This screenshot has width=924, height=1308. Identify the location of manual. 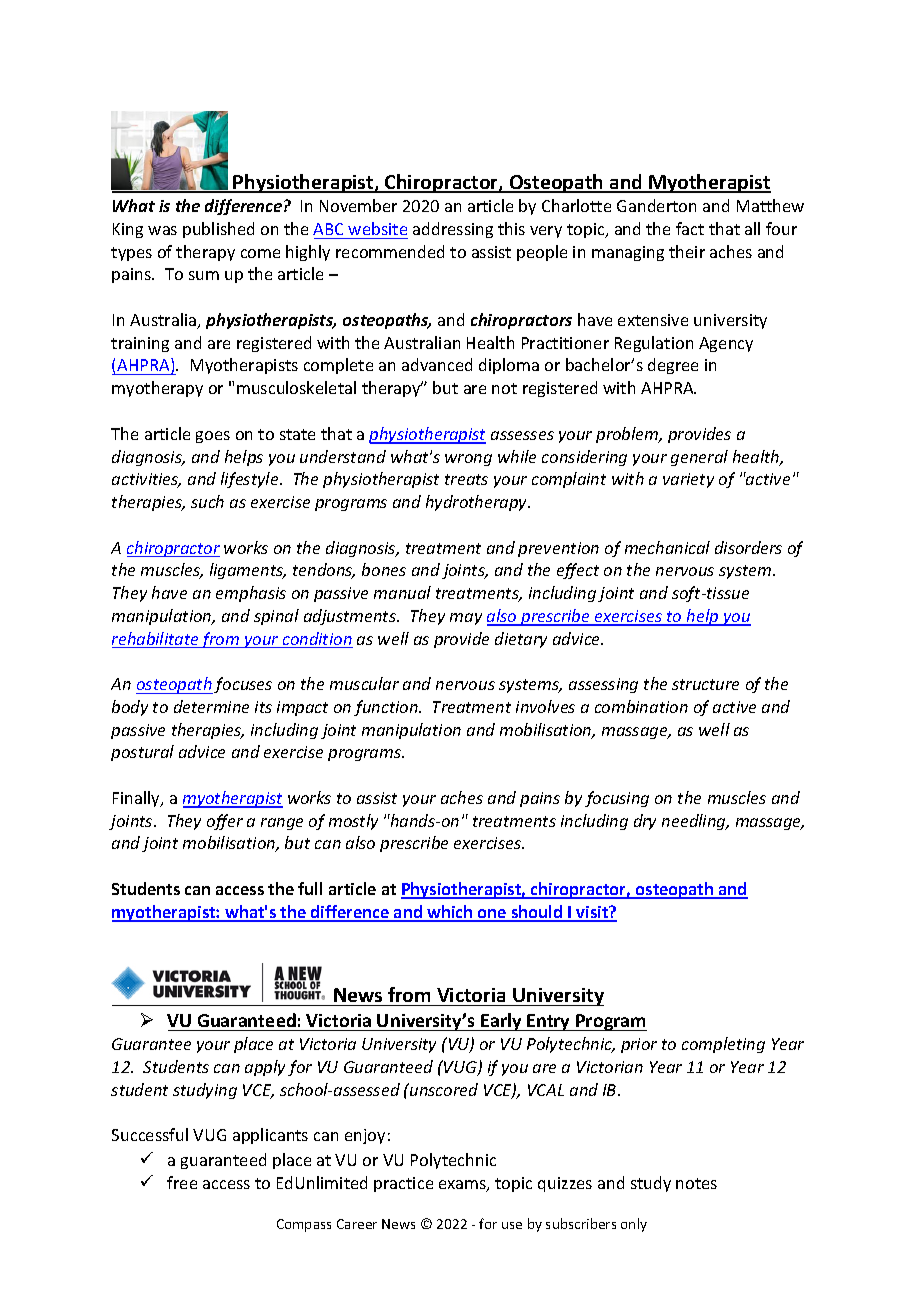
(402, 592).
